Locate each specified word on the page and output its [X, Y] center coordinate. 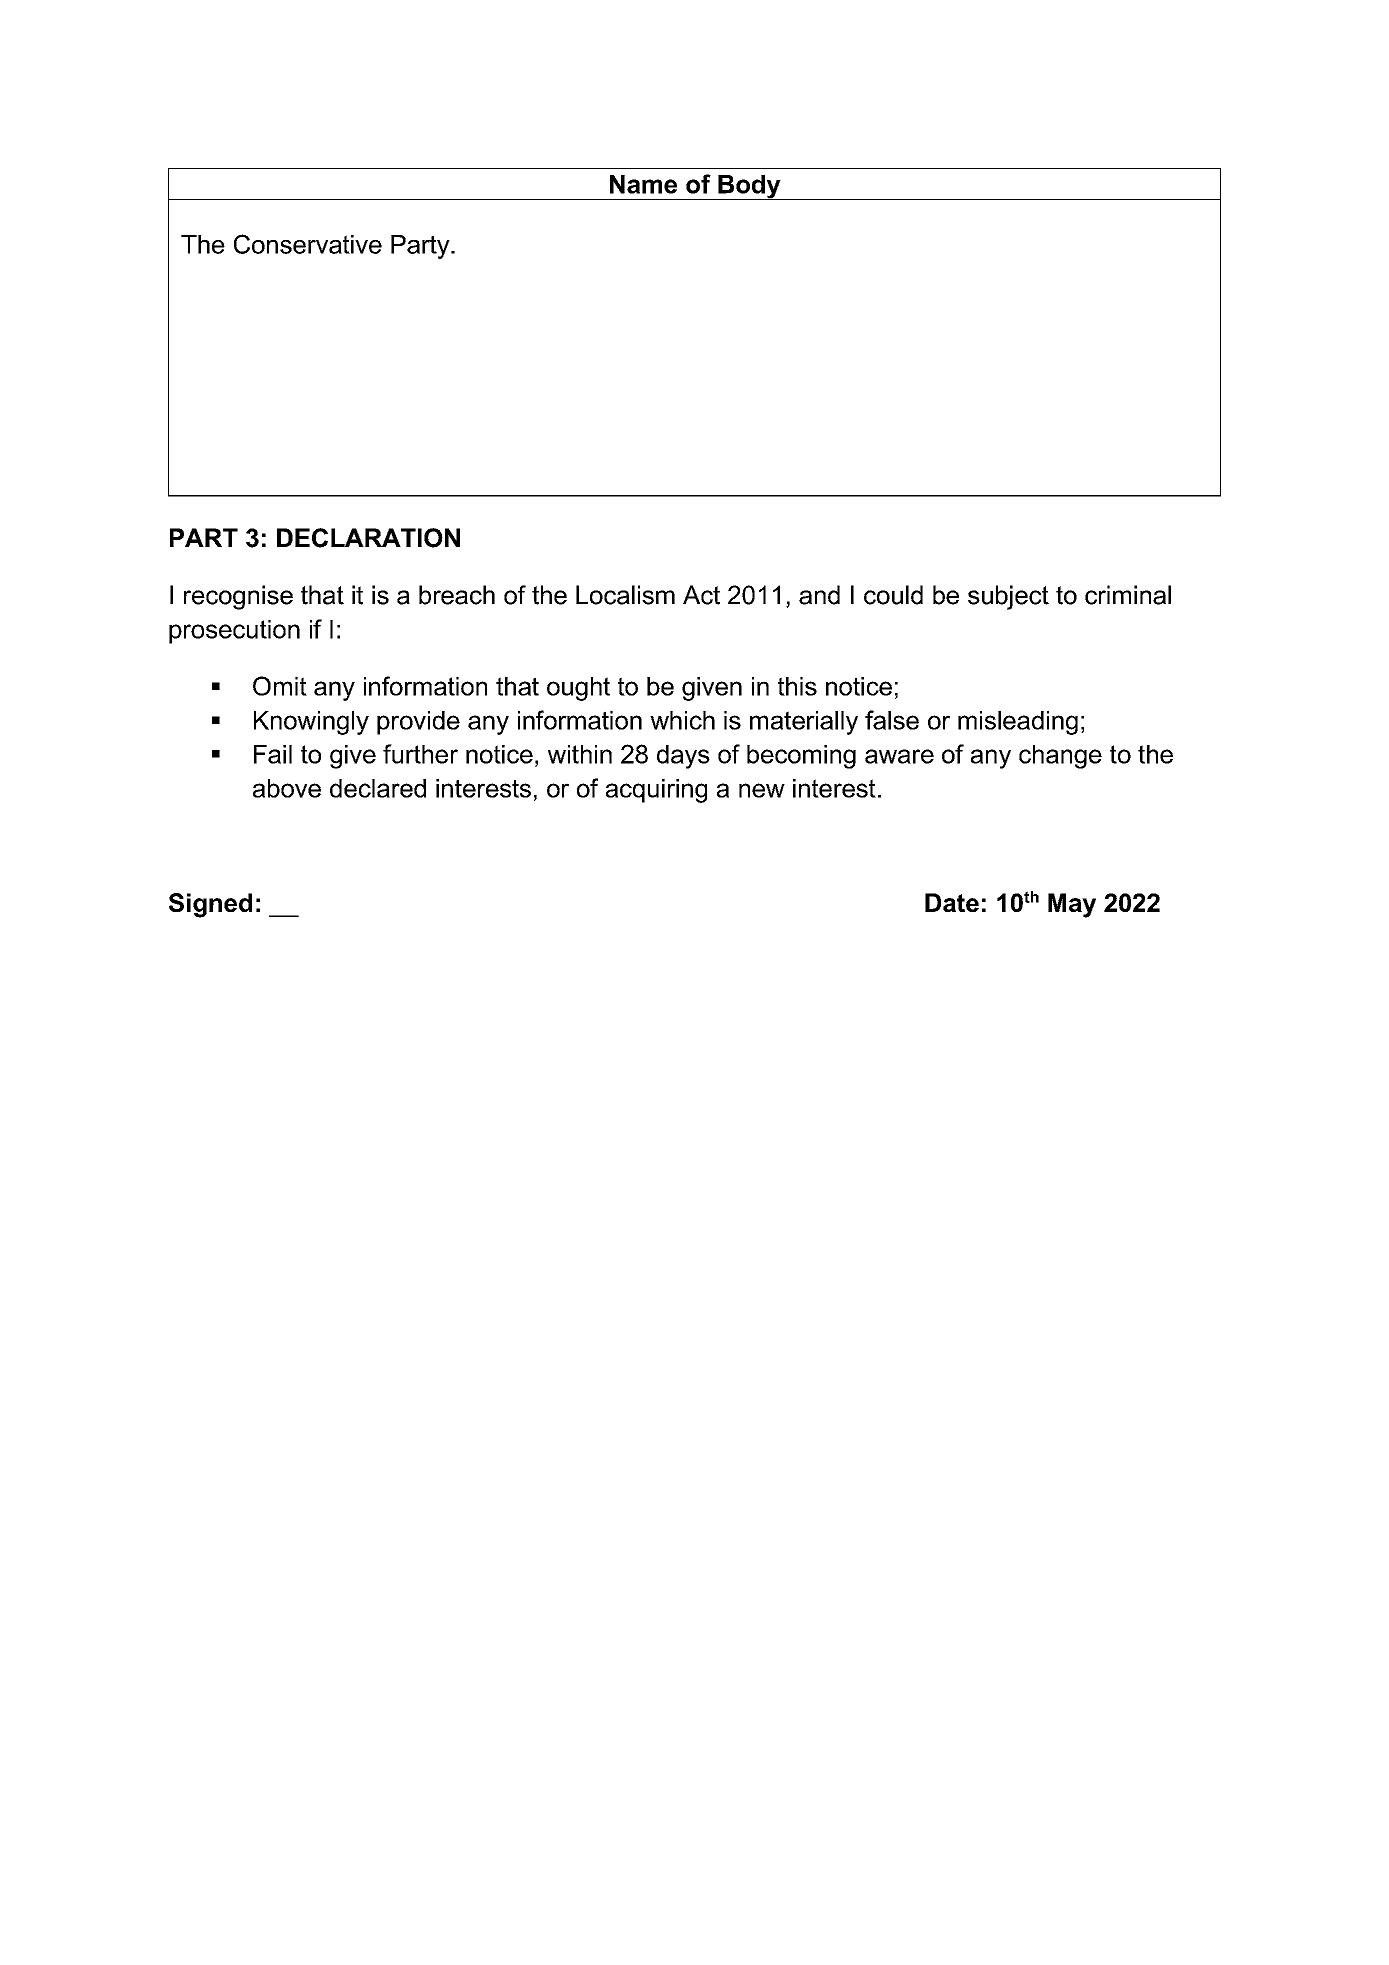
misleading [1018, 723]
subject [1008, 597]
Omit [280, 686]
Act [701, 595]
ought [578, 689]
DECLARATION [368, 538]
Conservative [308, 244]
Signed [210, 905]
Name [643, 184]
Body [749, 187]
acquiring [656, 791]
